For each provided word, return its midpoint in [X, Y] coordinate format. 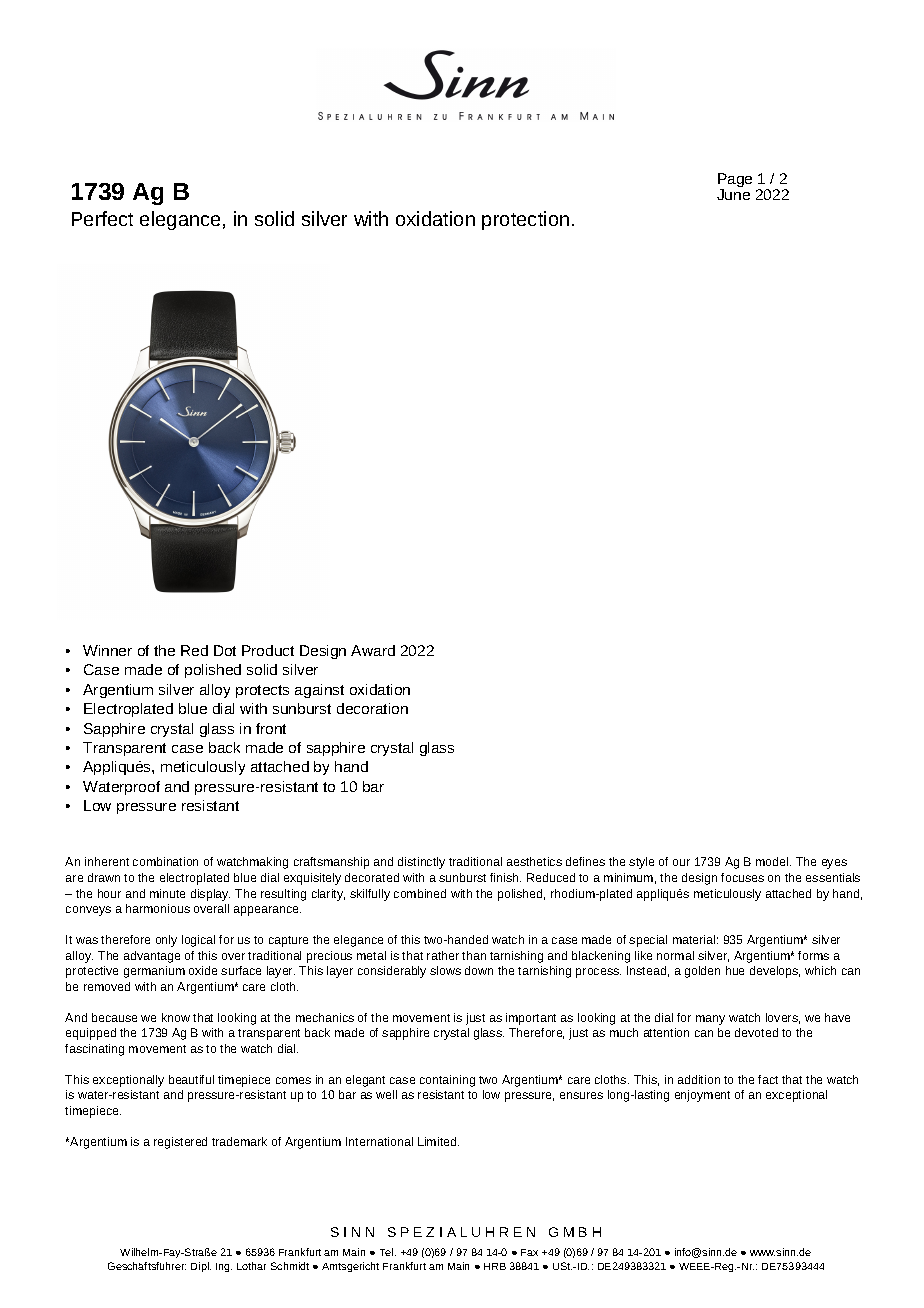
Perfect [102, 218]
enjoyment [702, 1096]
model [773, 861]
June [733, 194]
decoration [372, 708]
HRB [495, 1266]
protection [525, 220]
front [271, 728]
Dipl [201, 1267]
